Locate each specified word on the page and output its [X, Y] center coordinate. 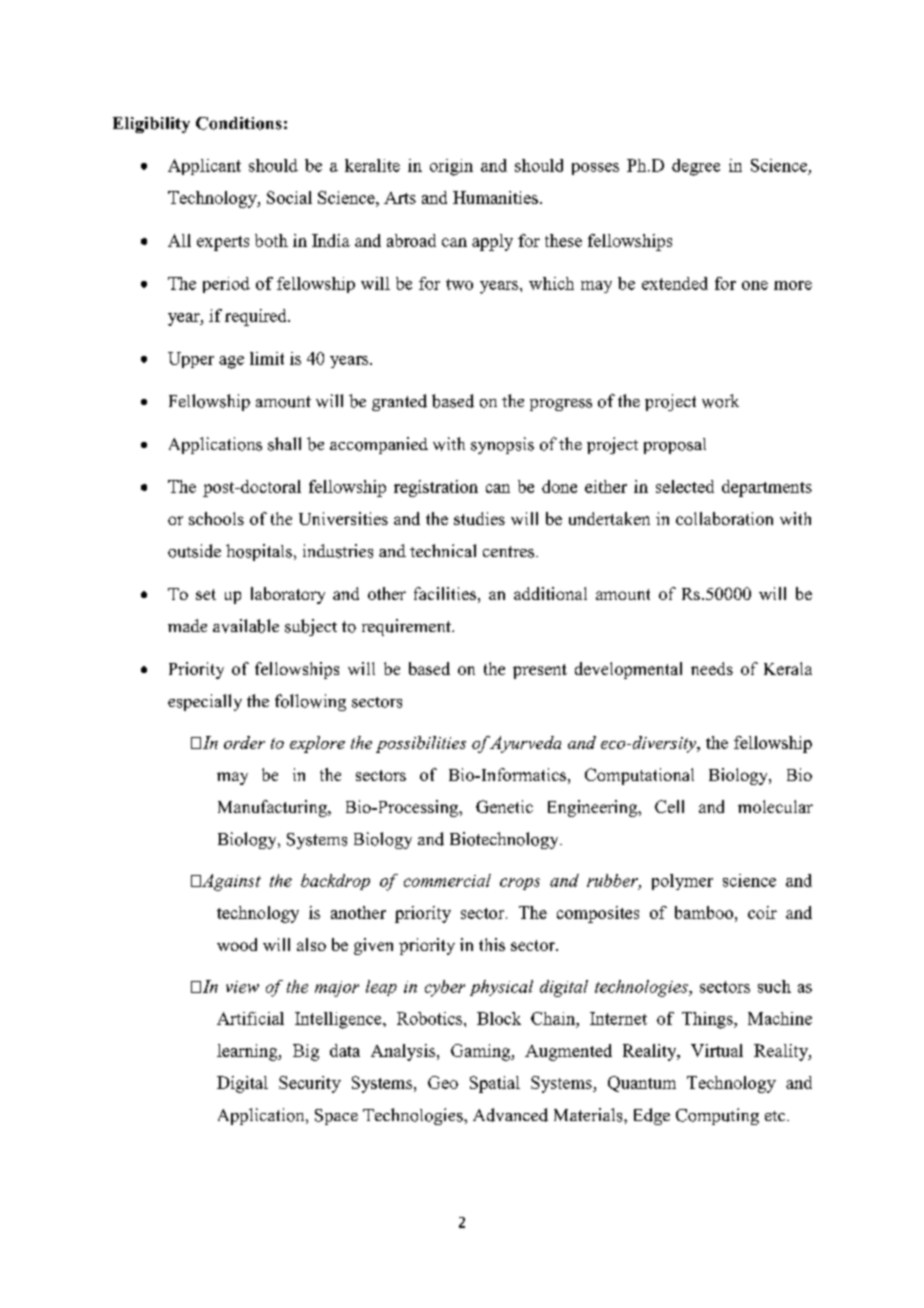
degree [696, 167]
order [244, 742]
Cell [669, 806]
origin [451, 167]
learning [248, 1052]
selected [685, 486]
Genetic [504, 806]
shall [284, 444]
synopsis [502, 445]
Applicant [204, 167]
